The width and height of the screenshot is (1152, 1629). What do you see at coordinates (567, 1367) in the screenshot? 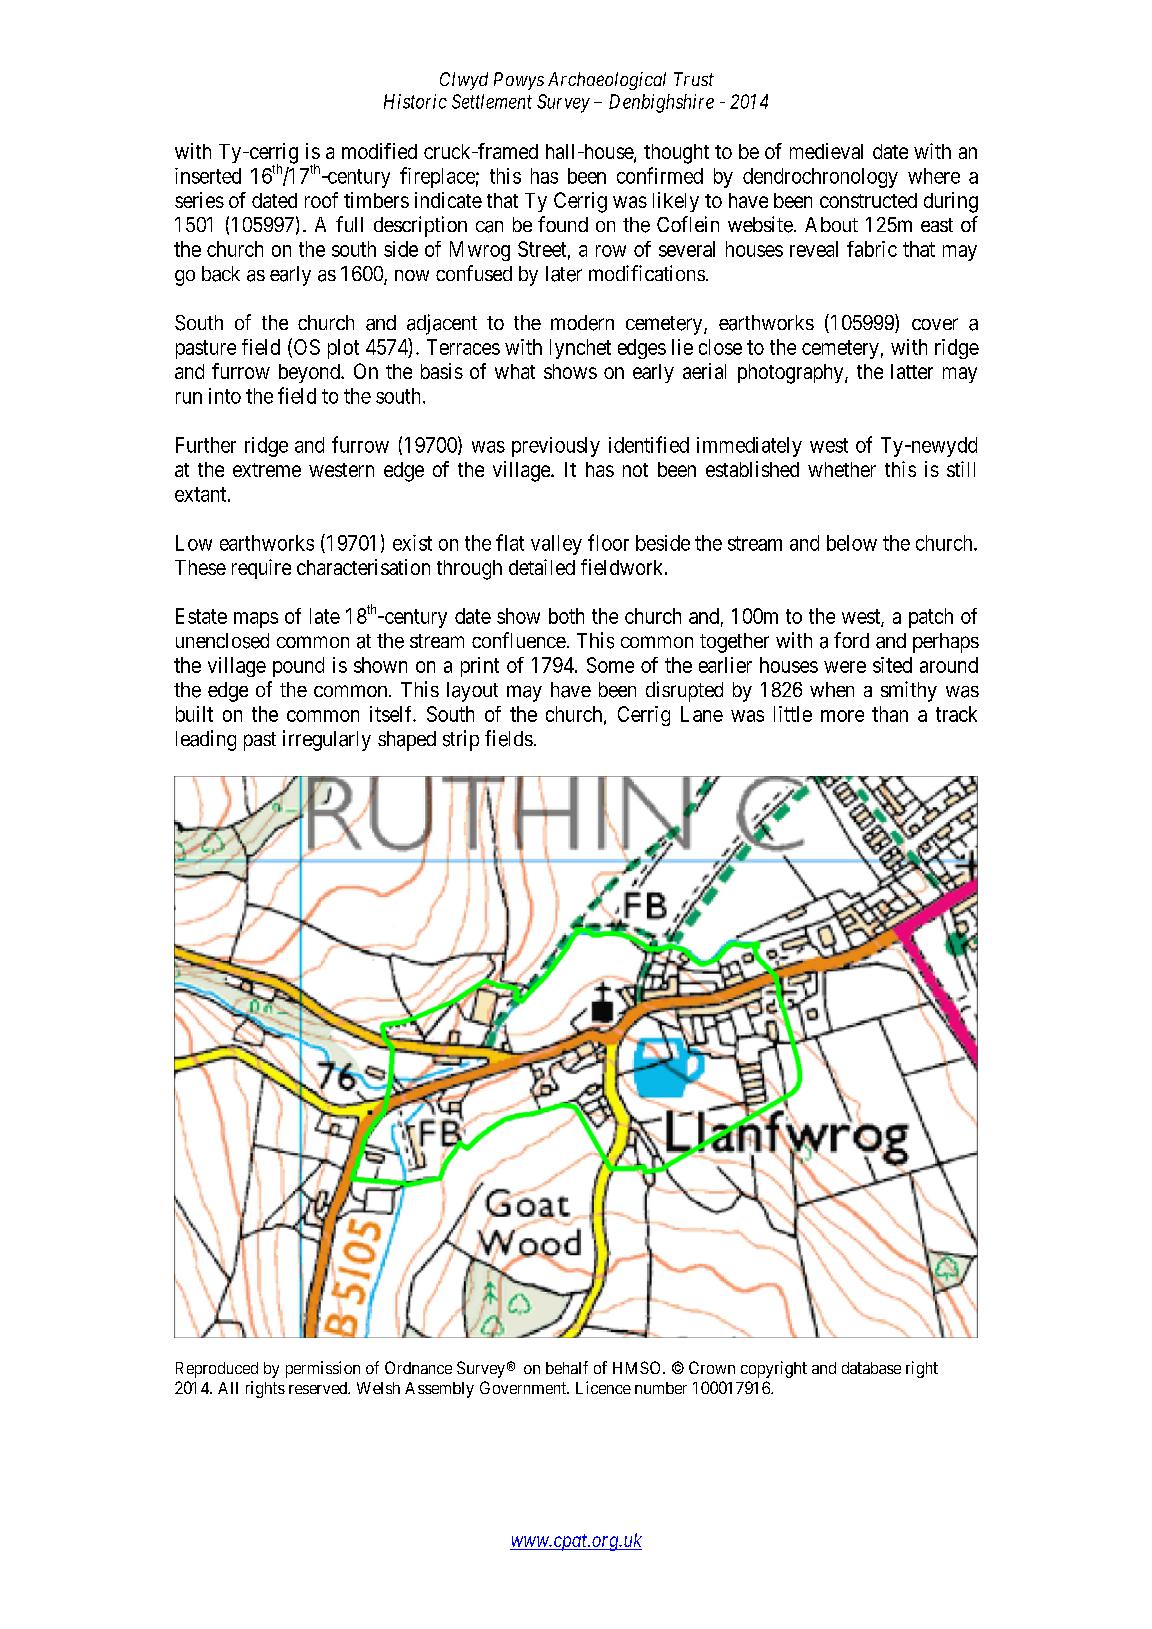
I see `behalf` at bounding box center [567, 1367].
